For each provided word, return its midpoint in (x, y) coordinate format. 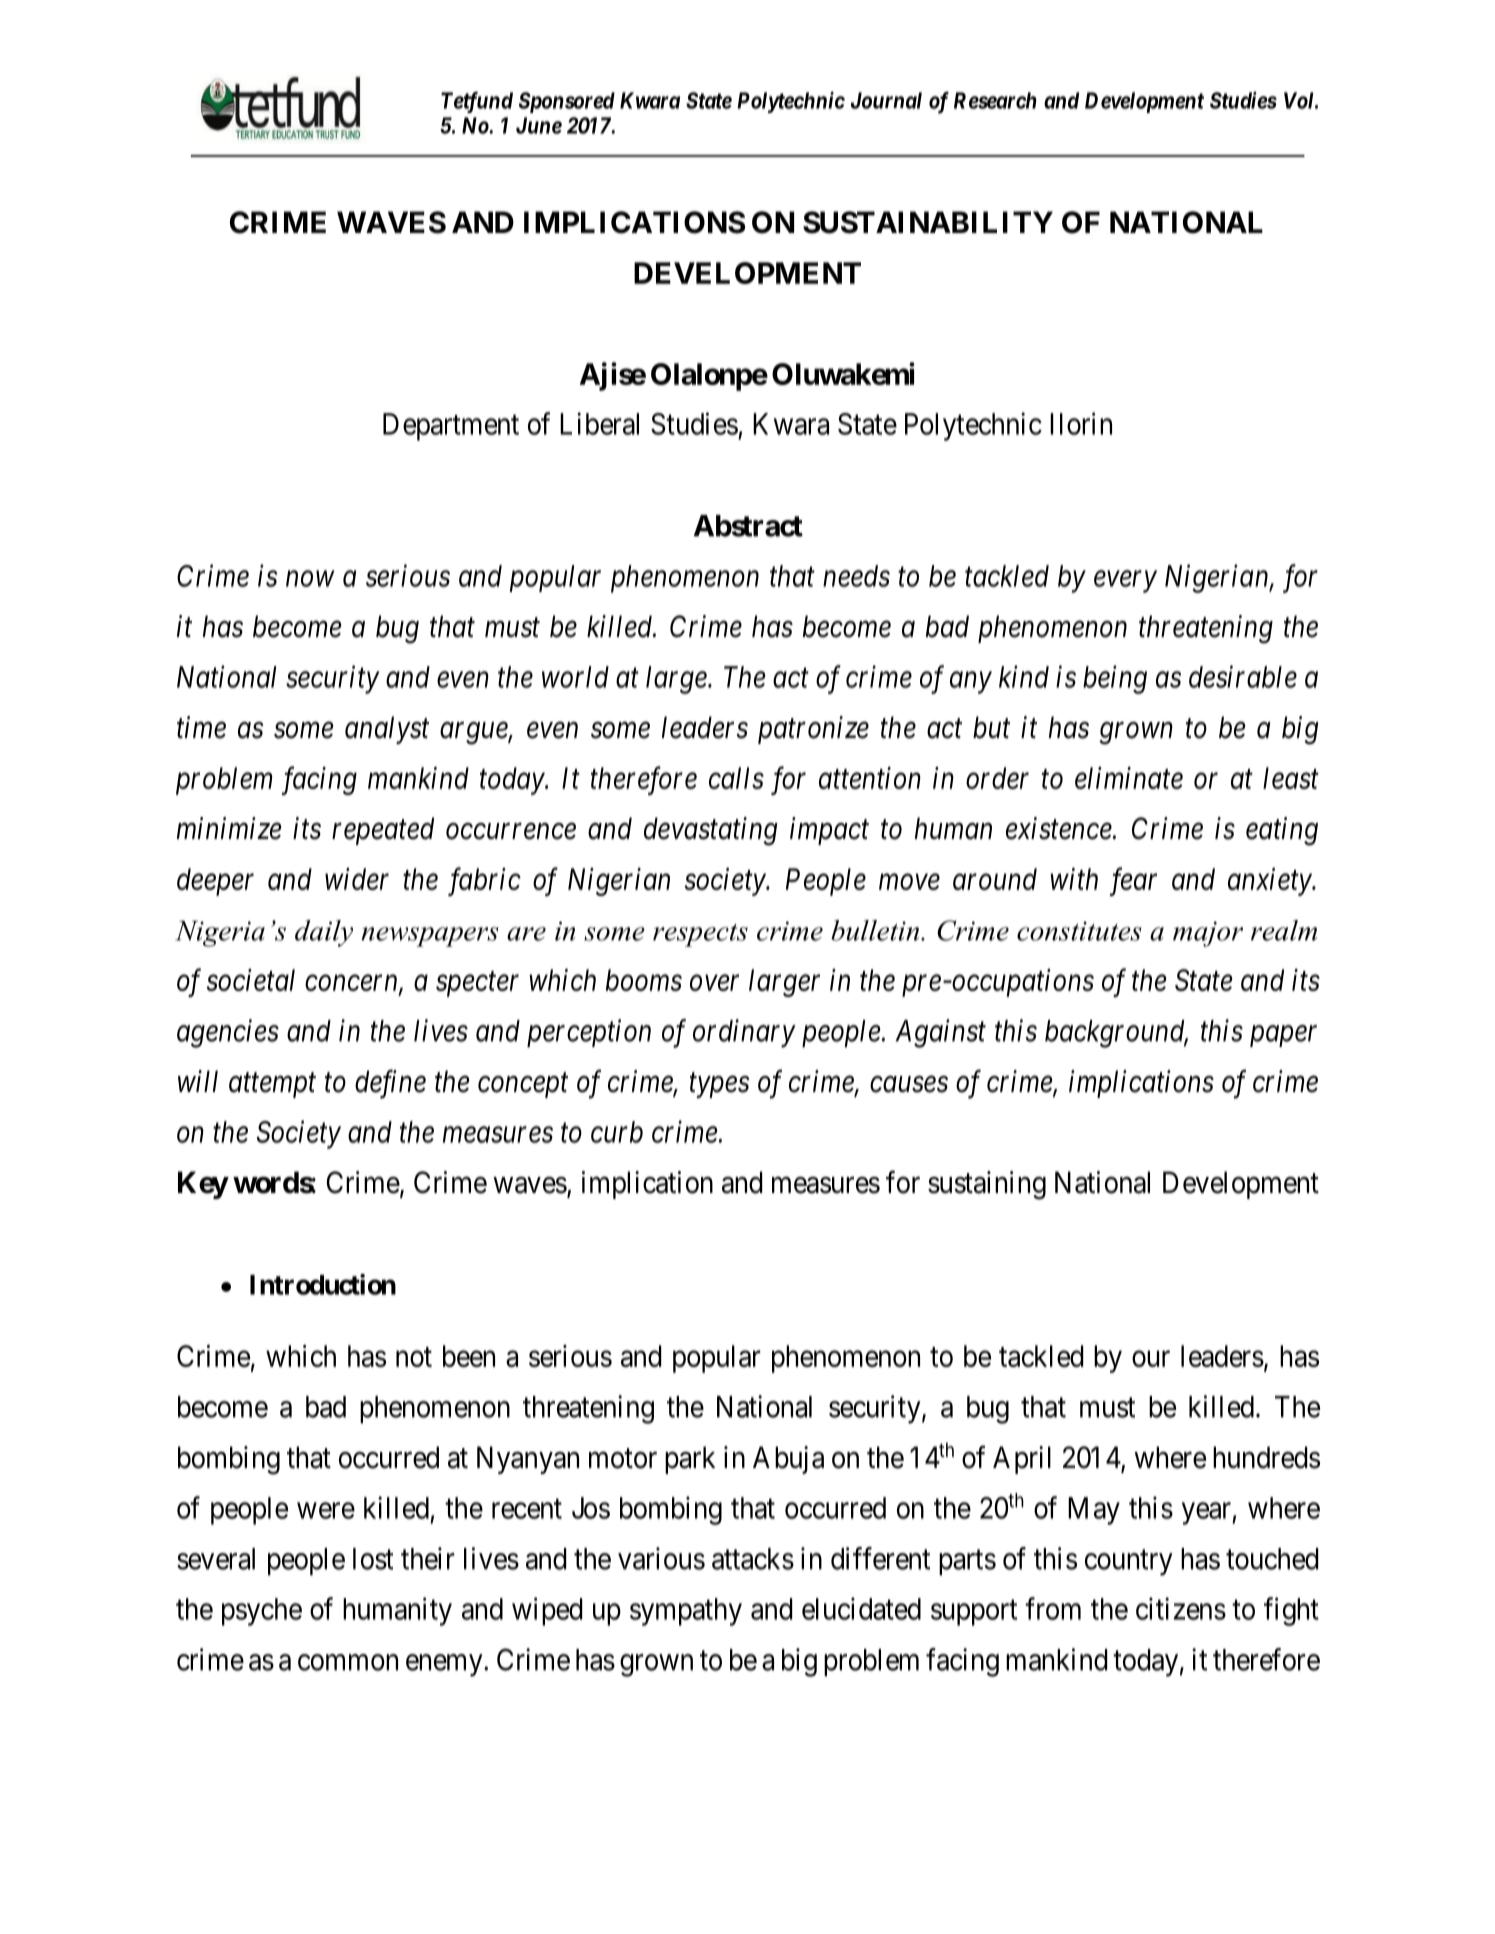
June (539, 125)
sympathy (686, 1612)
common (348, 1662)
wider (357, 879)
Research (995, 100)
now (310, 579)
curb (617, 1132)
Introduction (323, 1284)
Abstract (748, 526)
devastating (711, 831)
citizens (1181, 1608)
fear (1133, 881)
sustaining (987, 1185)
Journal (886, 100)
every (1125, 582)
